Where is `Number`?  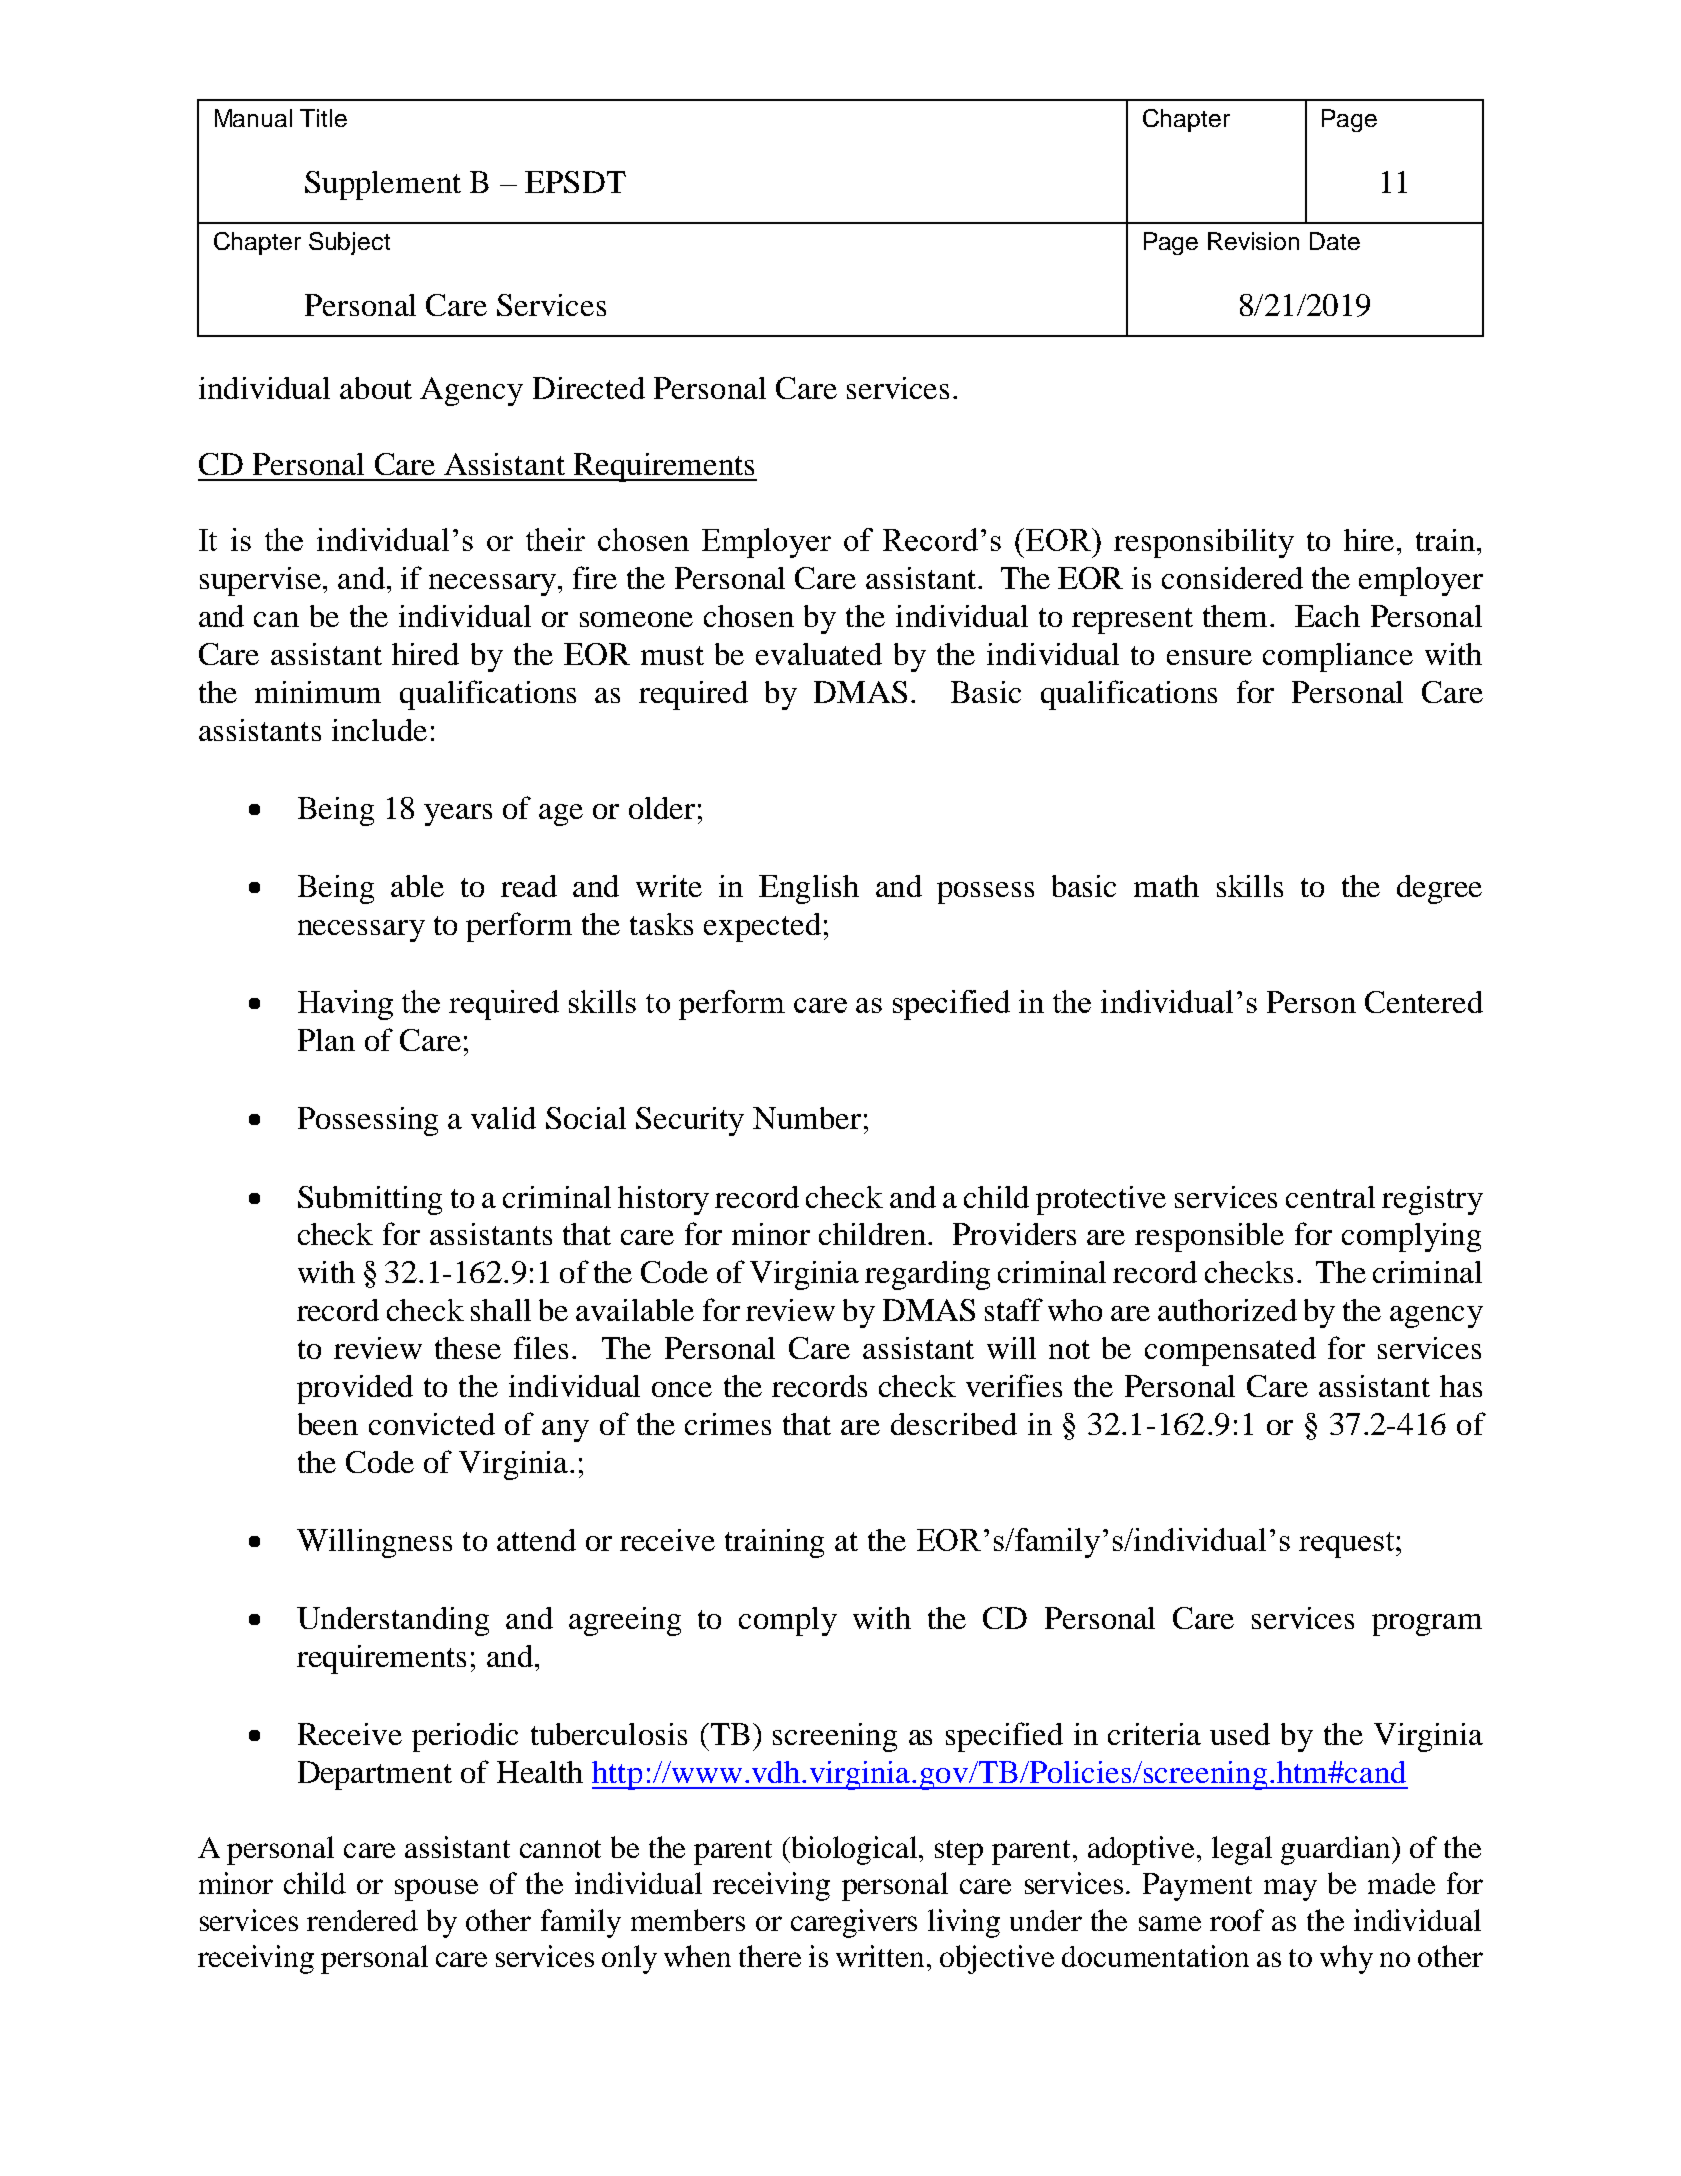
Number is located at coordinates (807, 1118).
